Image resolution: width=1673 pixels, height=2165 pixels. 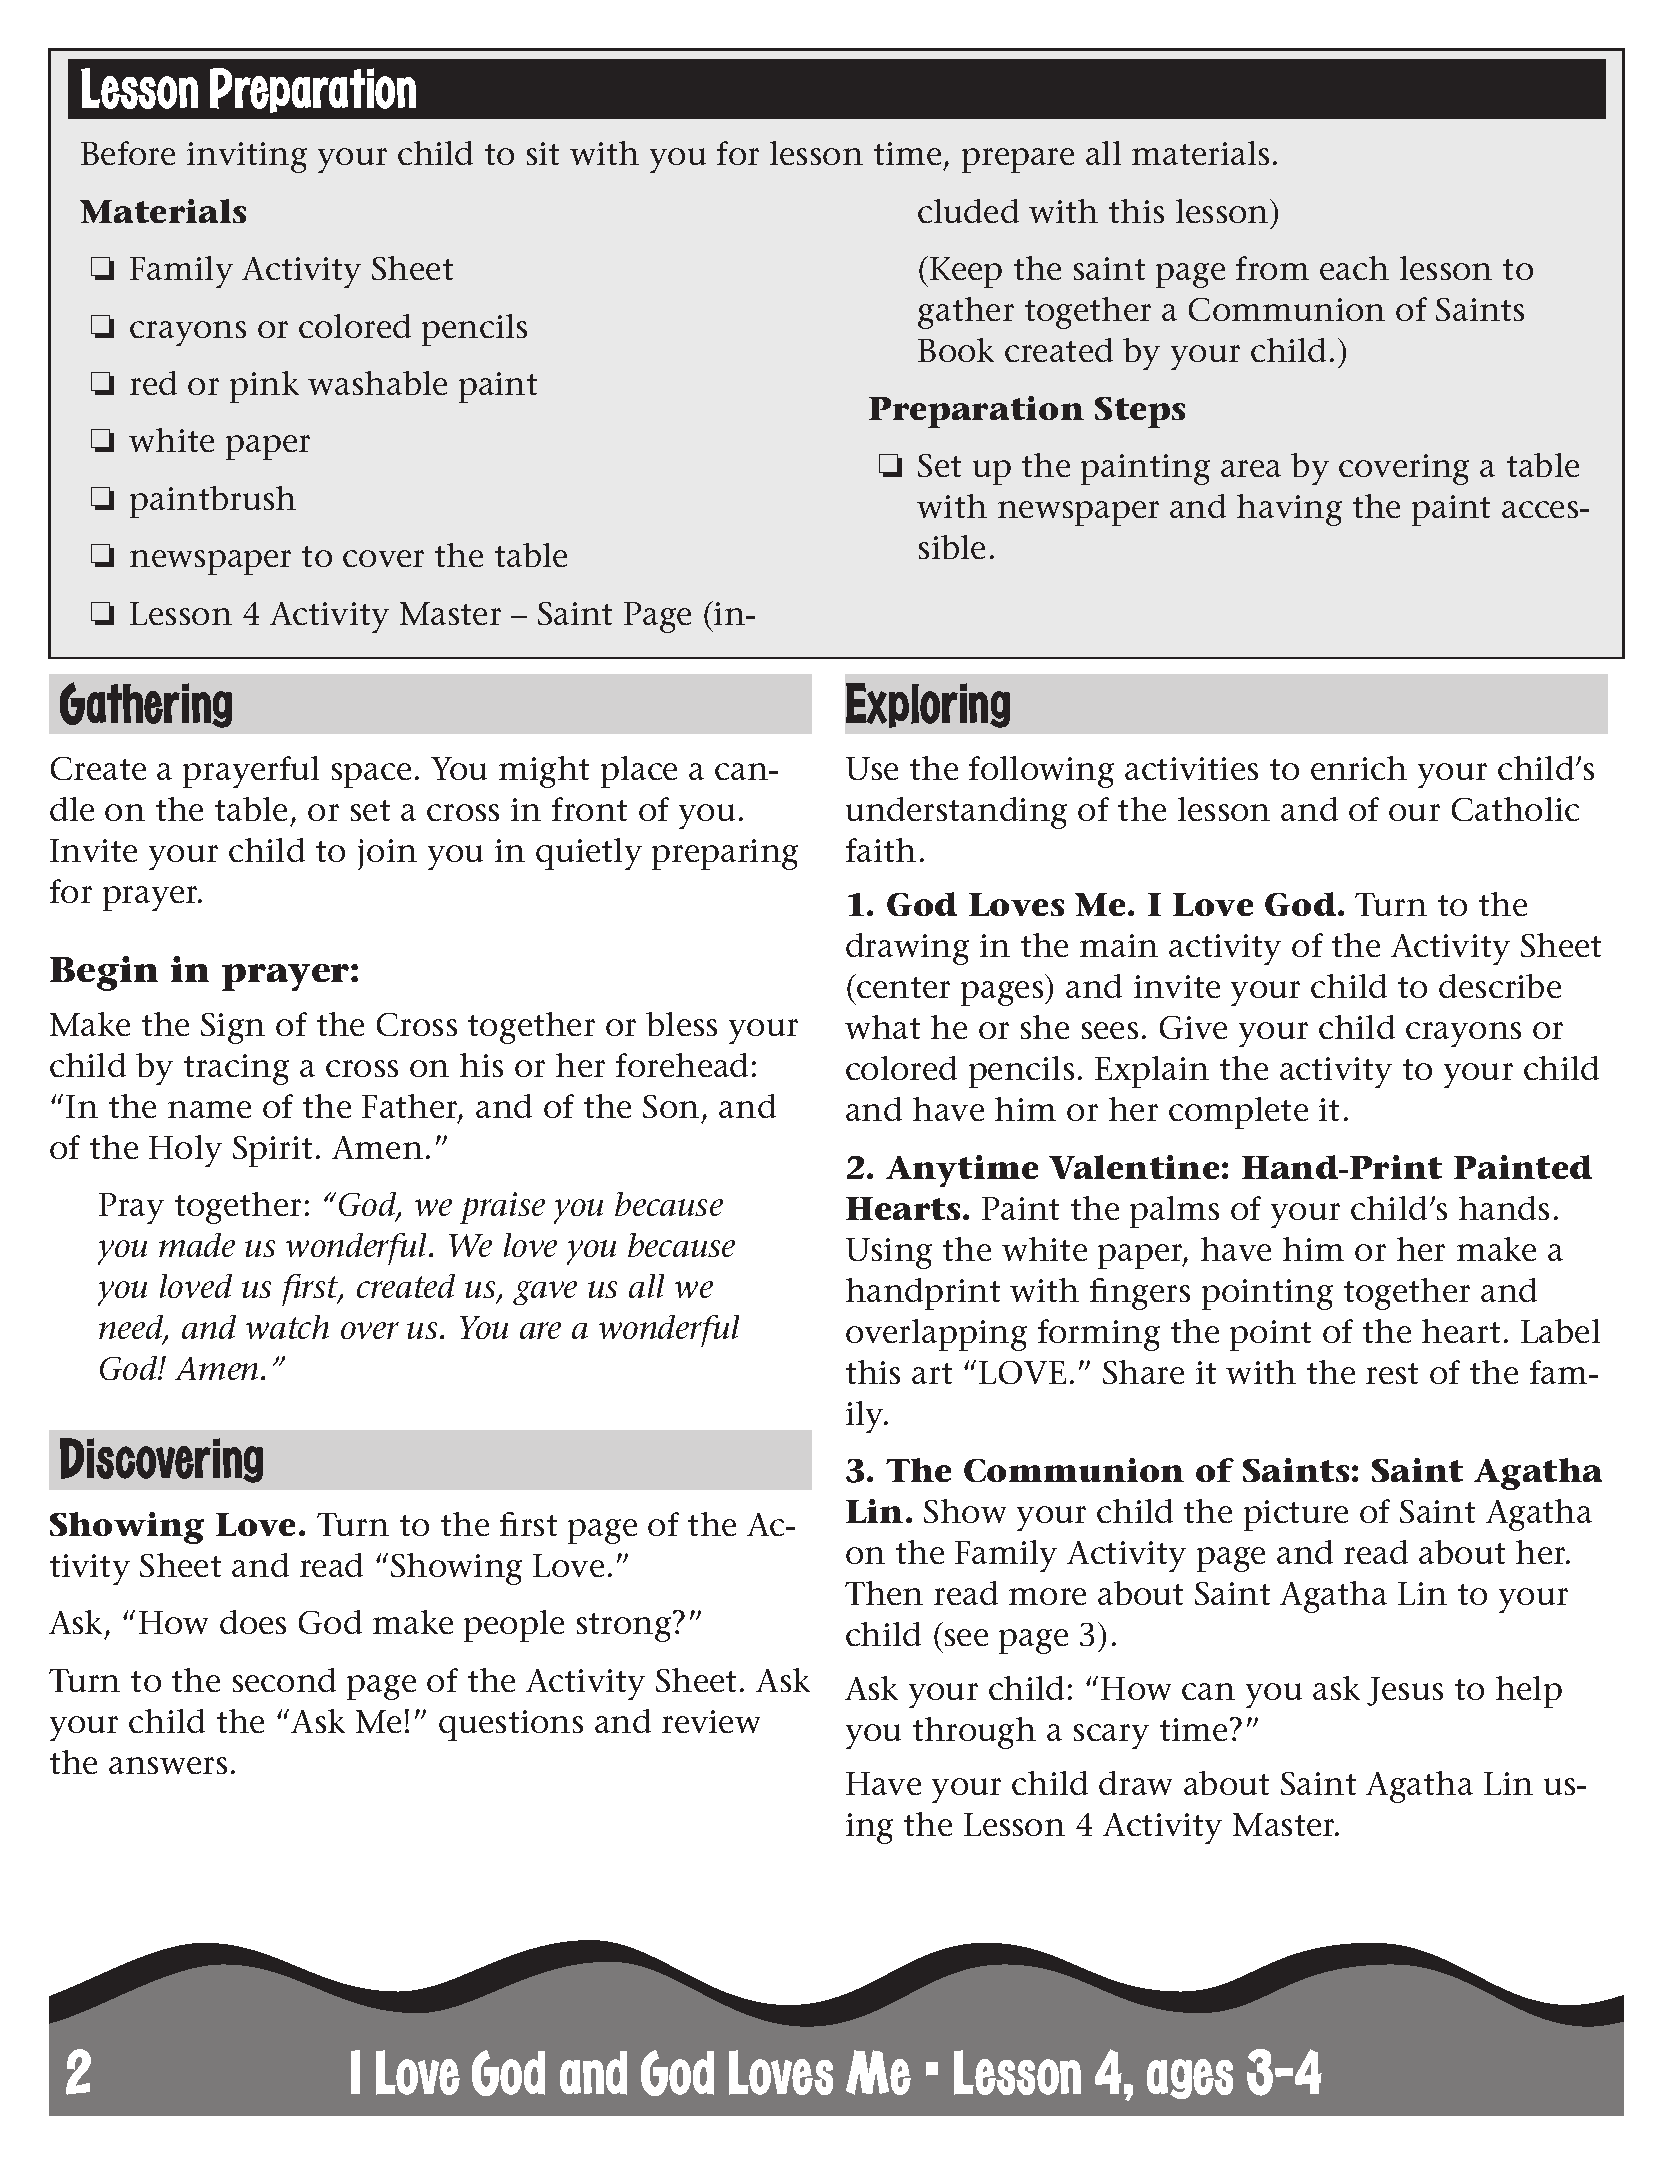 What do you see at coordinates (233, 1028) in the screenshot?
I see `Sign` at bounding box center [233, 1028].
